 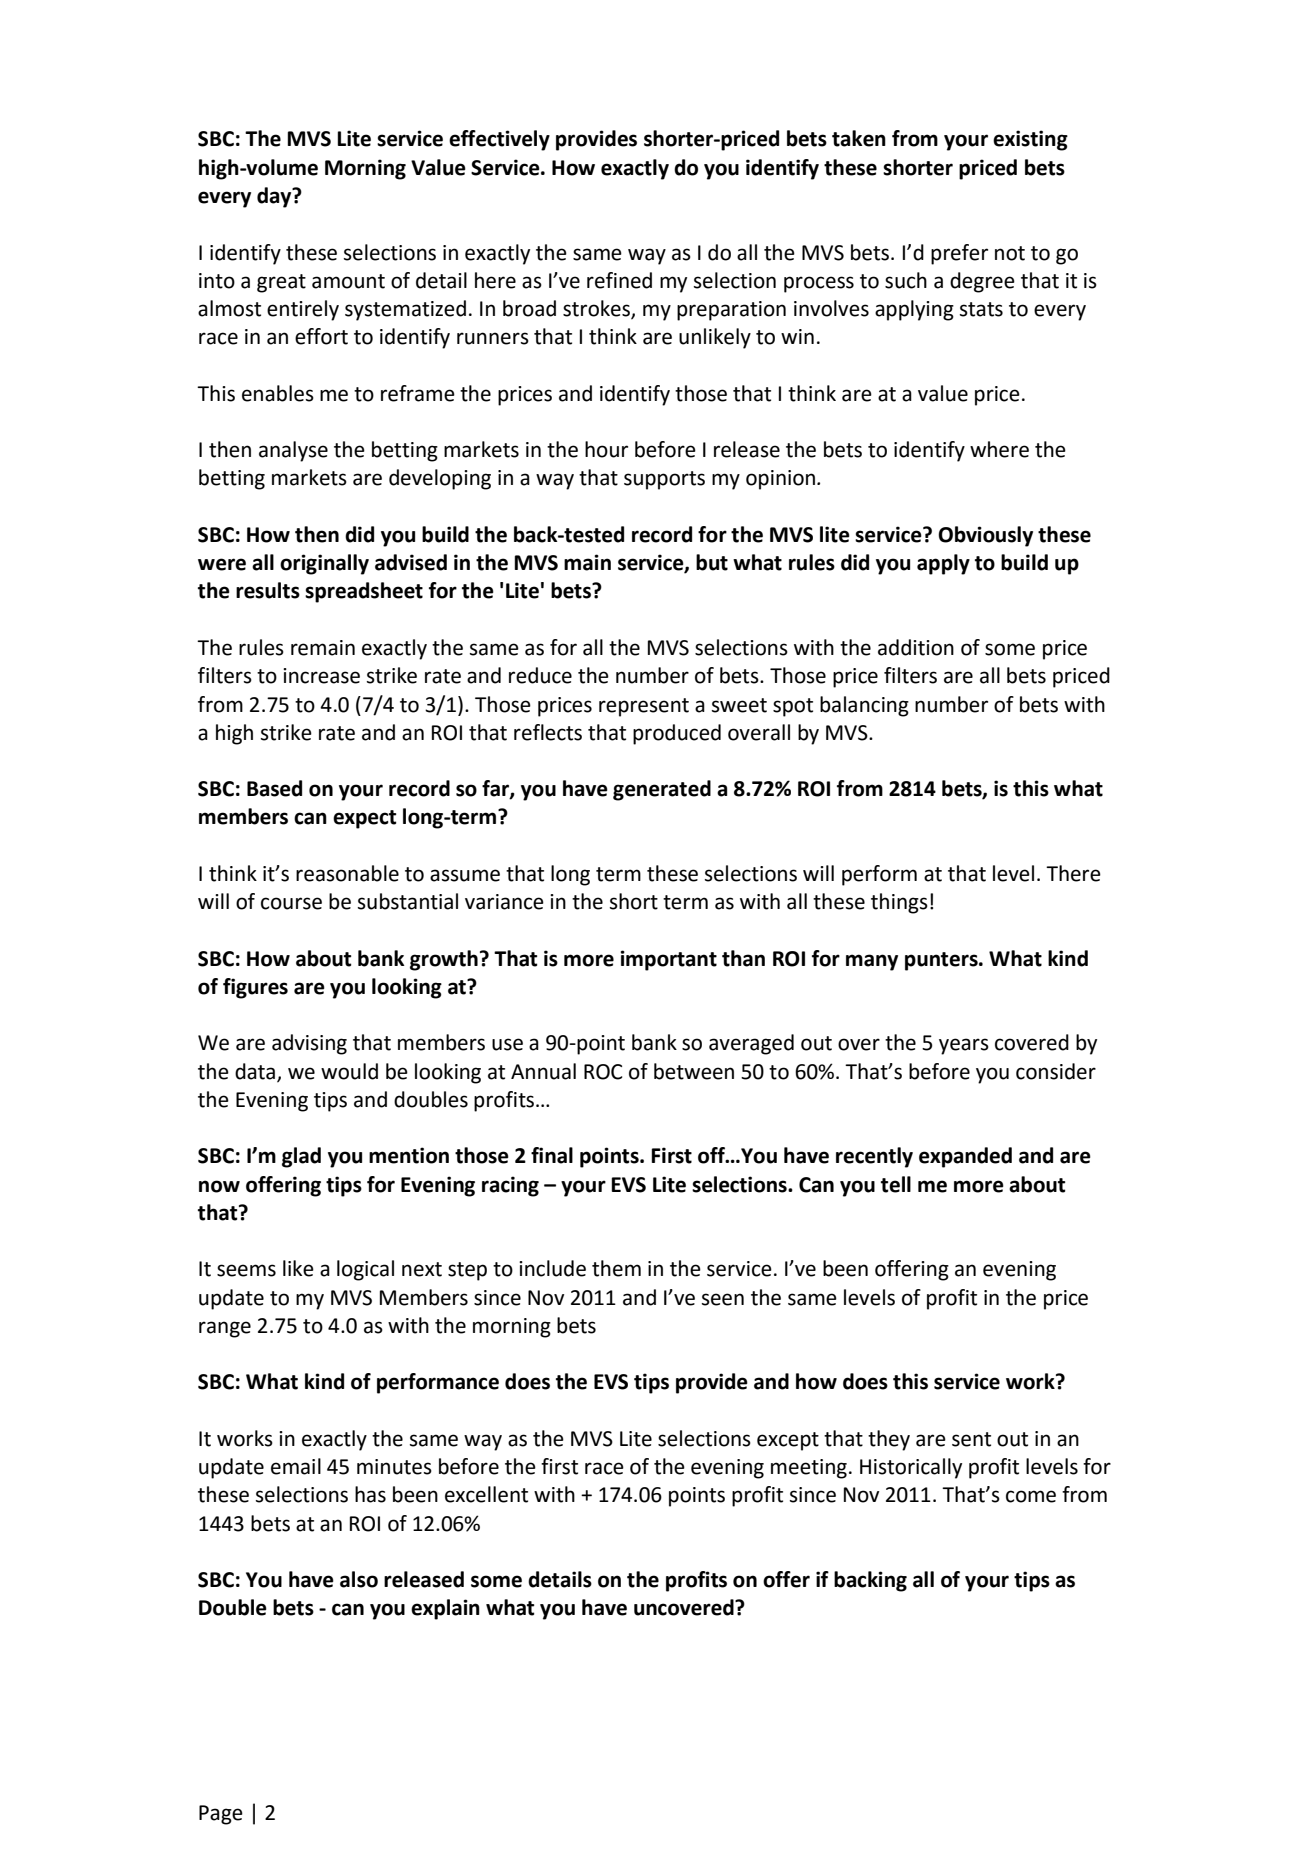 What do you see at coordinates (712, 562) in the screenshot?
I see `but` at bounding box center [712, 562].
